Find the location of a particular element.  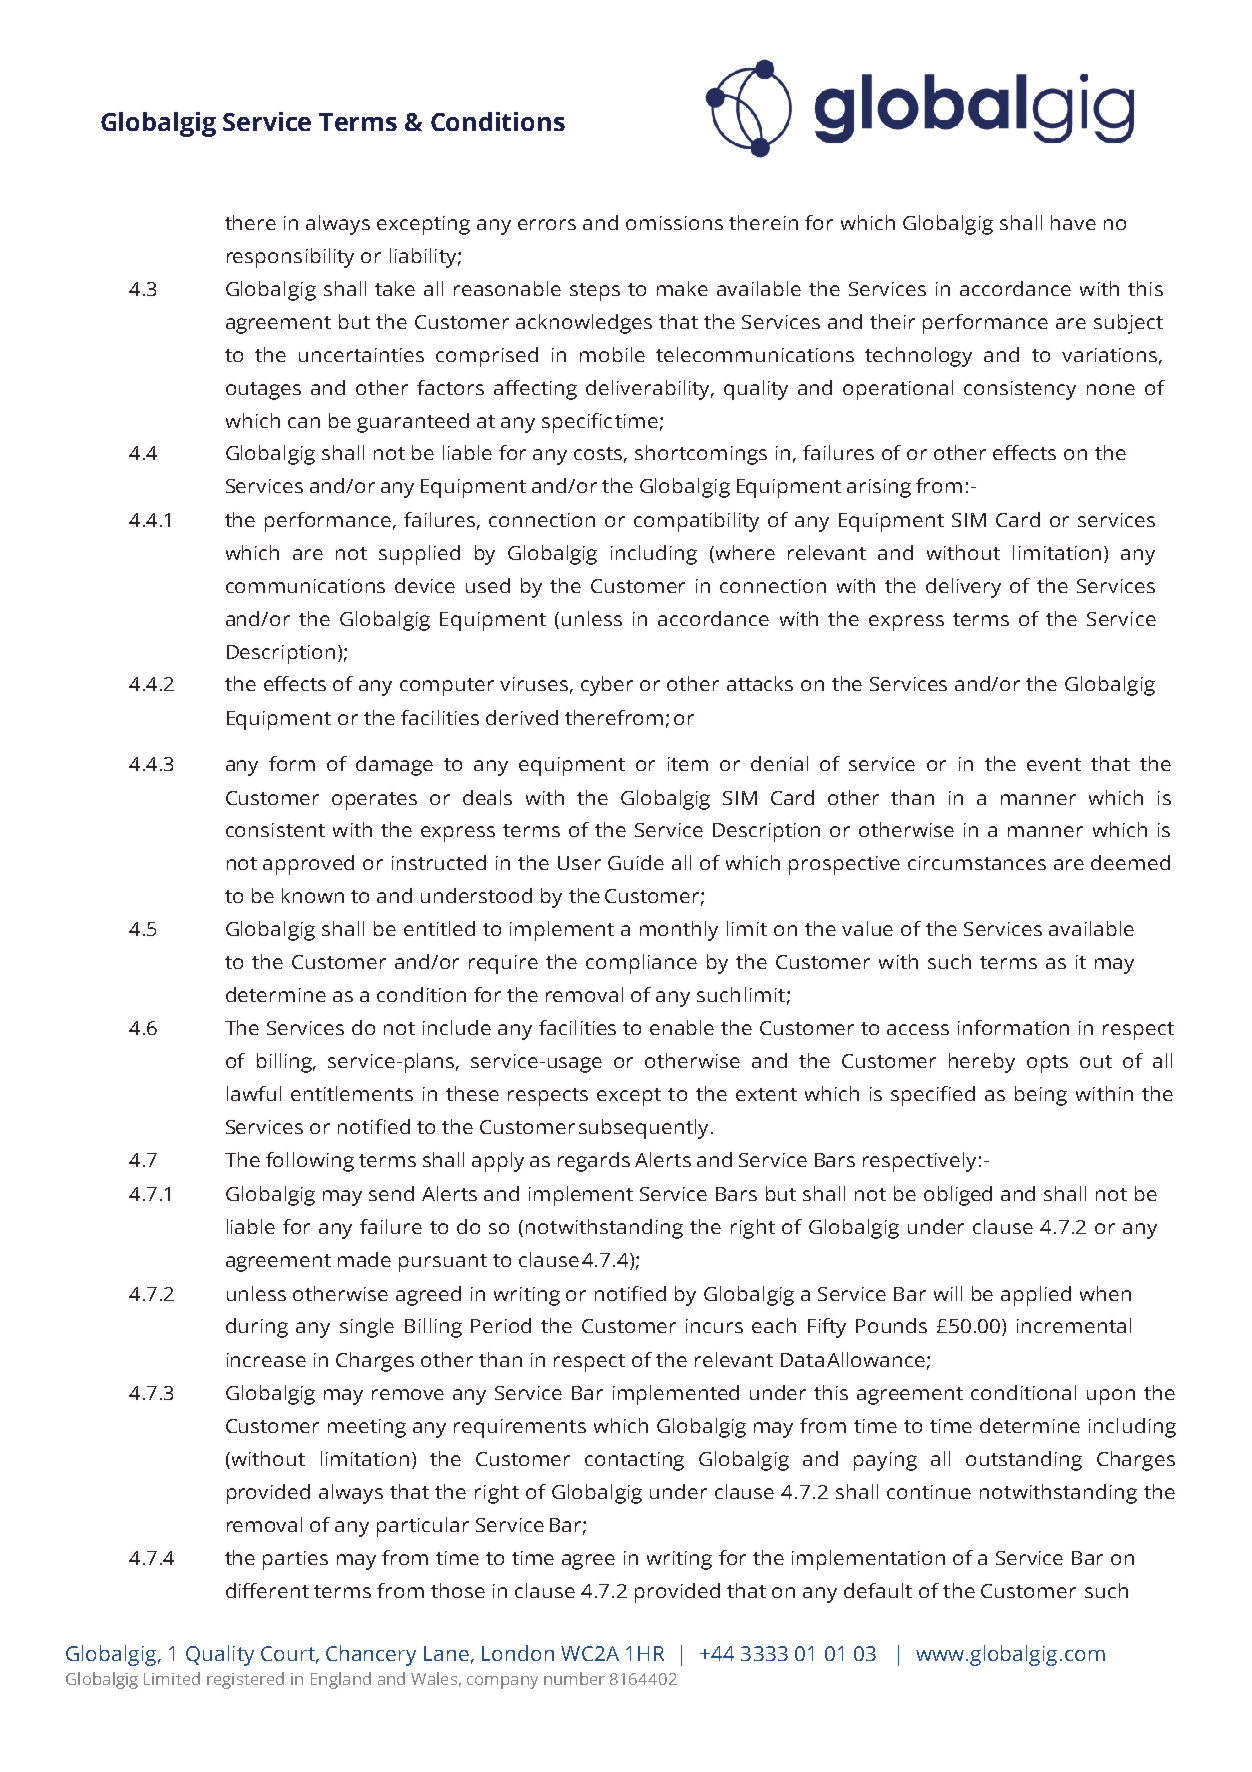

monthly is located at coordinates (679, 931).
